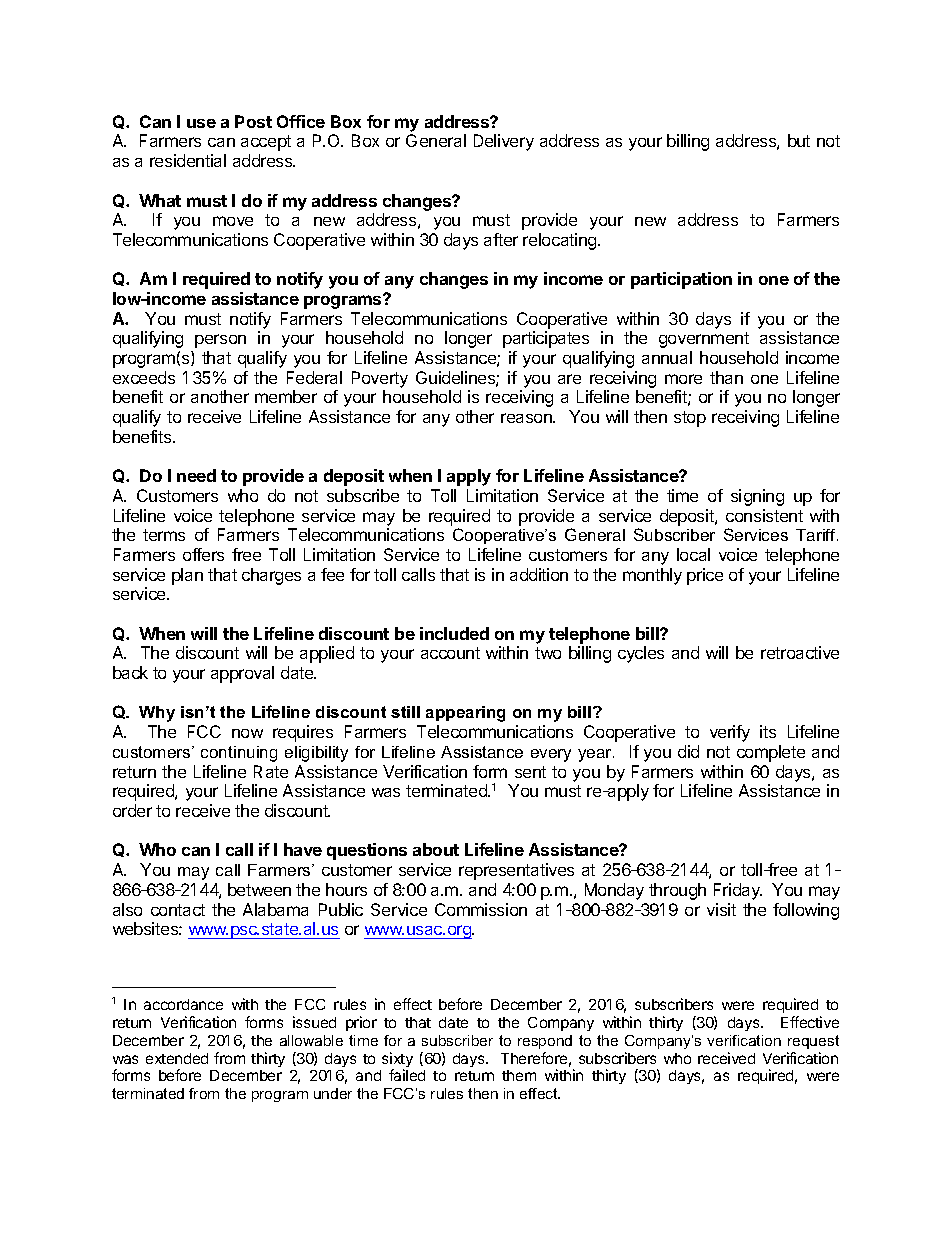 Image resolution: width=952 pixels, height=1233 pixels. I want to click on reason, so click(527, 418).
